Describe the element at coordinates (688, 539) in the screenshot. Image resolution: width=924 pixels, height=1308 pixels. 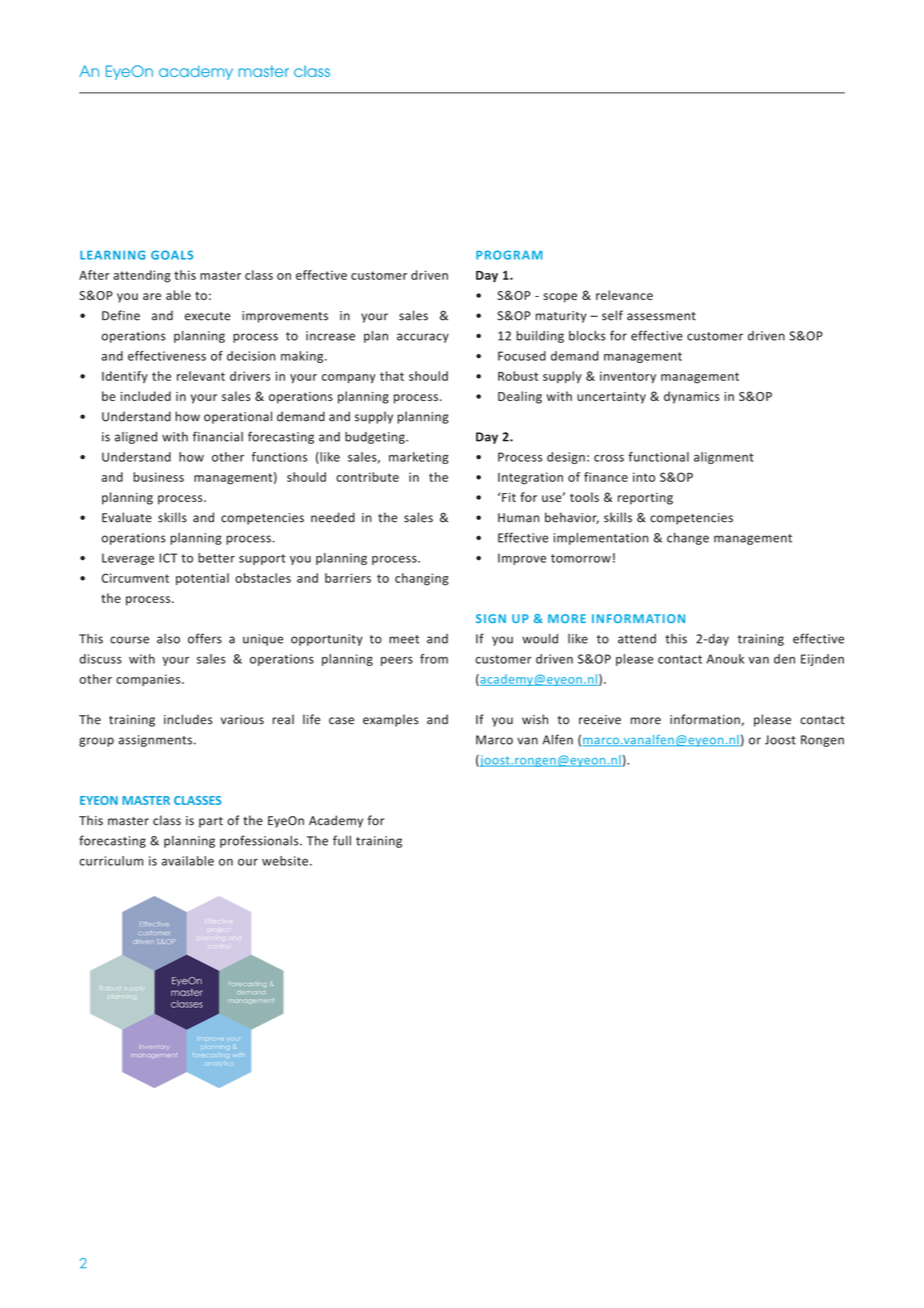
I see `change` at that location.
